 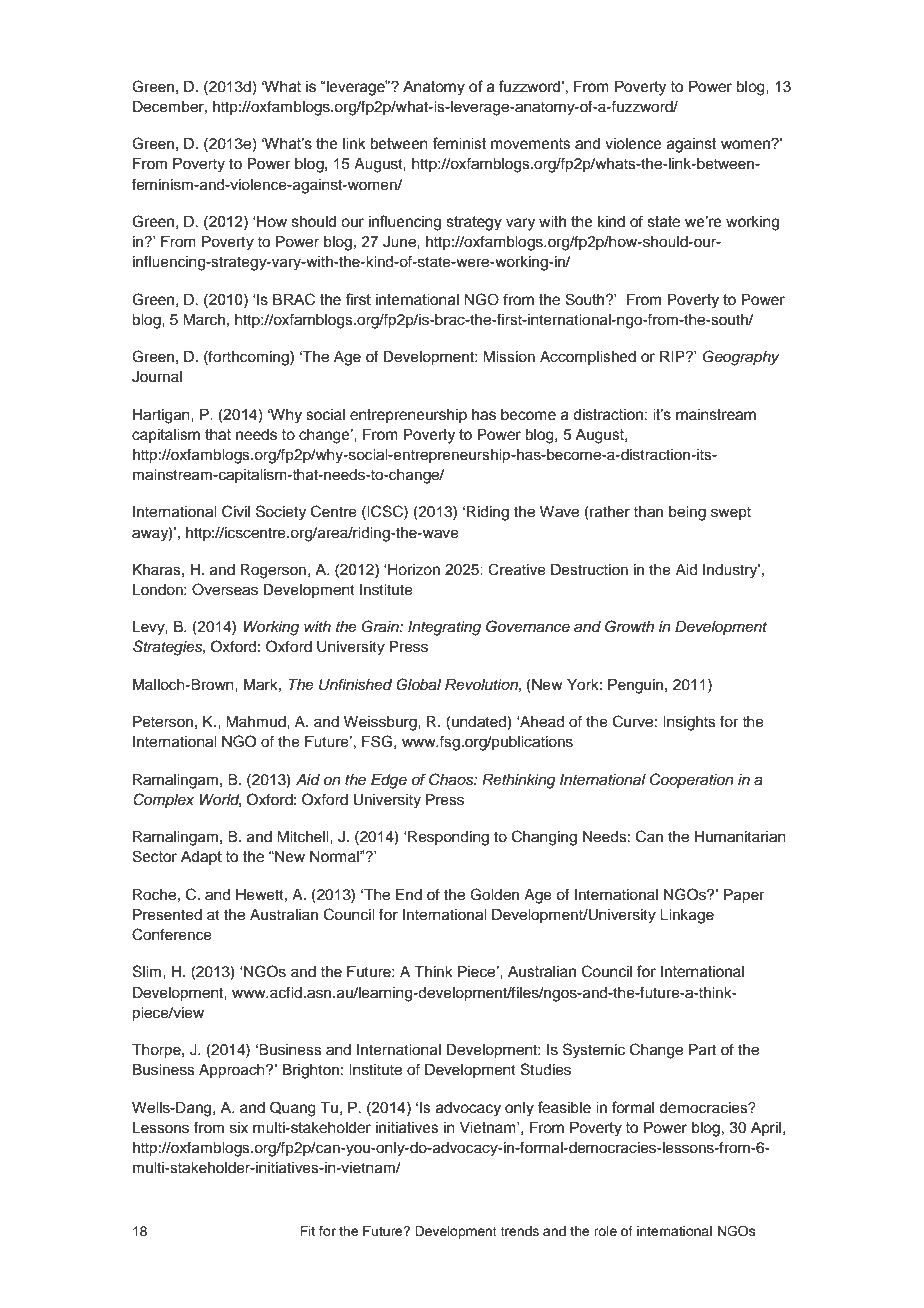 I want to click on Mission, so click(x=509, y=357).
